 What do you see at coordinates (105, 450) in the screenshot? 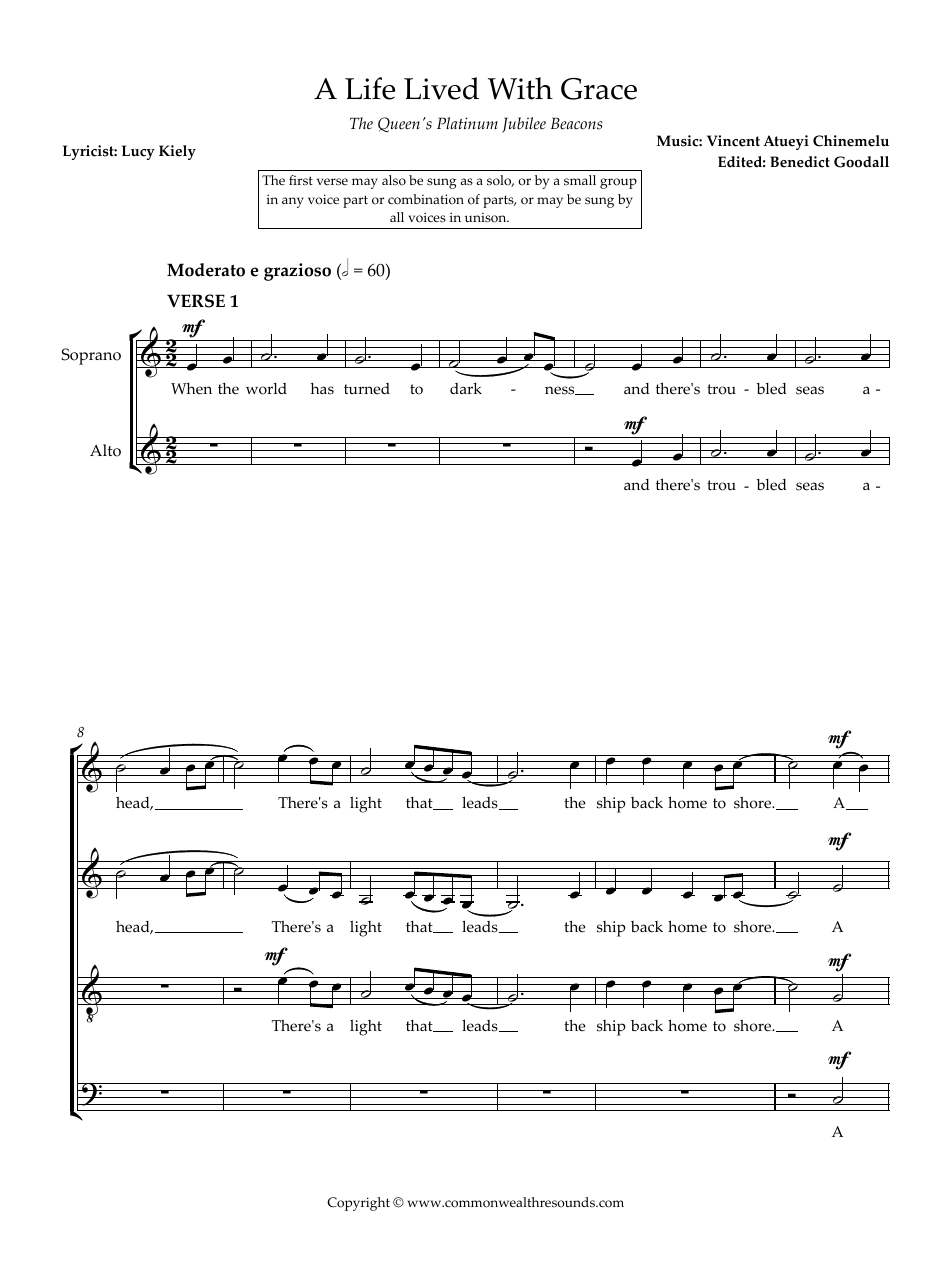
I see `Alto` at bounding box center [105, 450].
